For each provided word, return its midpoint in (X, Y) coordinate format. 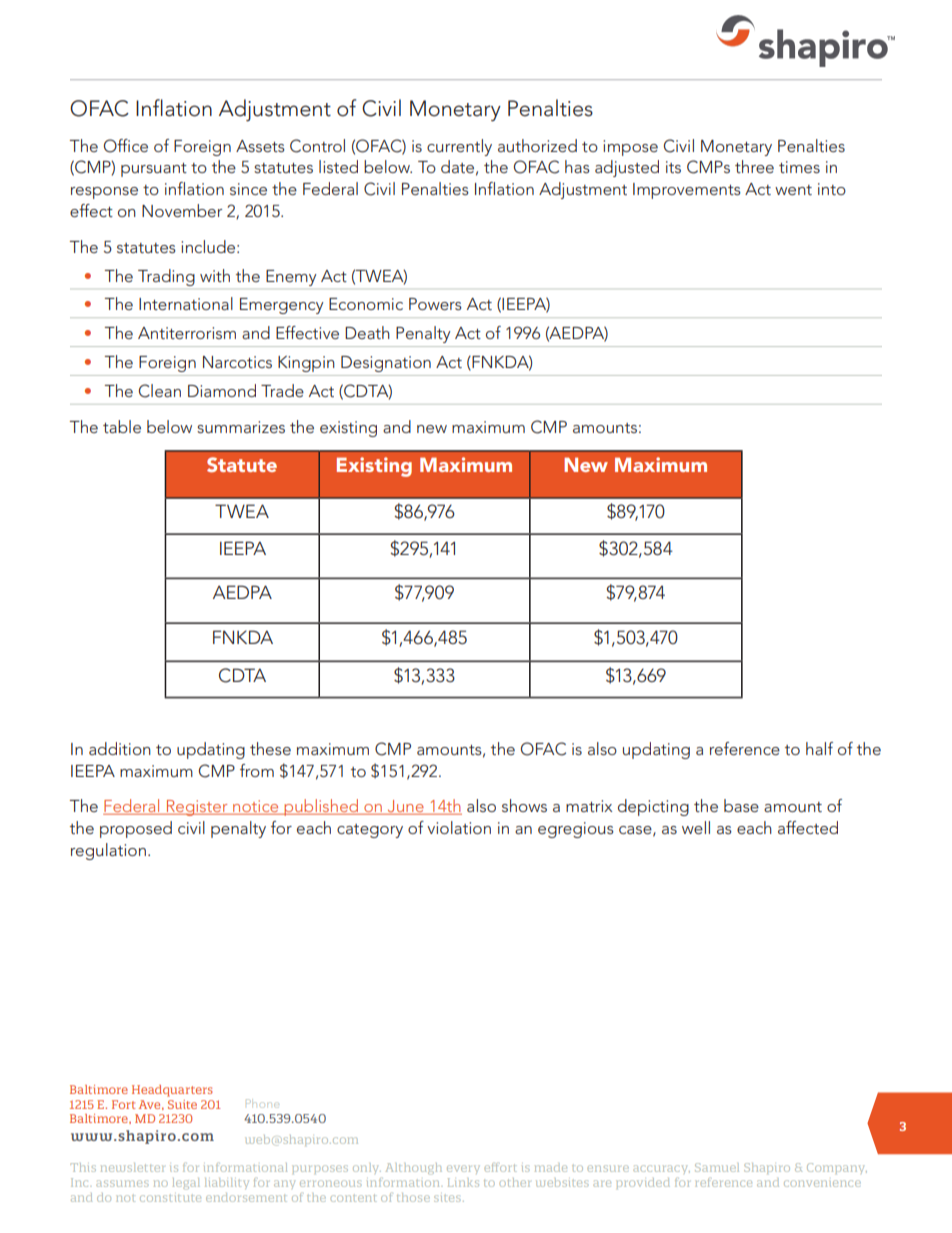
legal (186, 1183)
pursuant (154, 170)
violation (459, 827)
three (754, 166)
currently (459, 147)
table (122, 426)
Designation (386, 364)
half (819, 748)
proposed (136, 829)
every (462, 1169)
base (741, 805)
